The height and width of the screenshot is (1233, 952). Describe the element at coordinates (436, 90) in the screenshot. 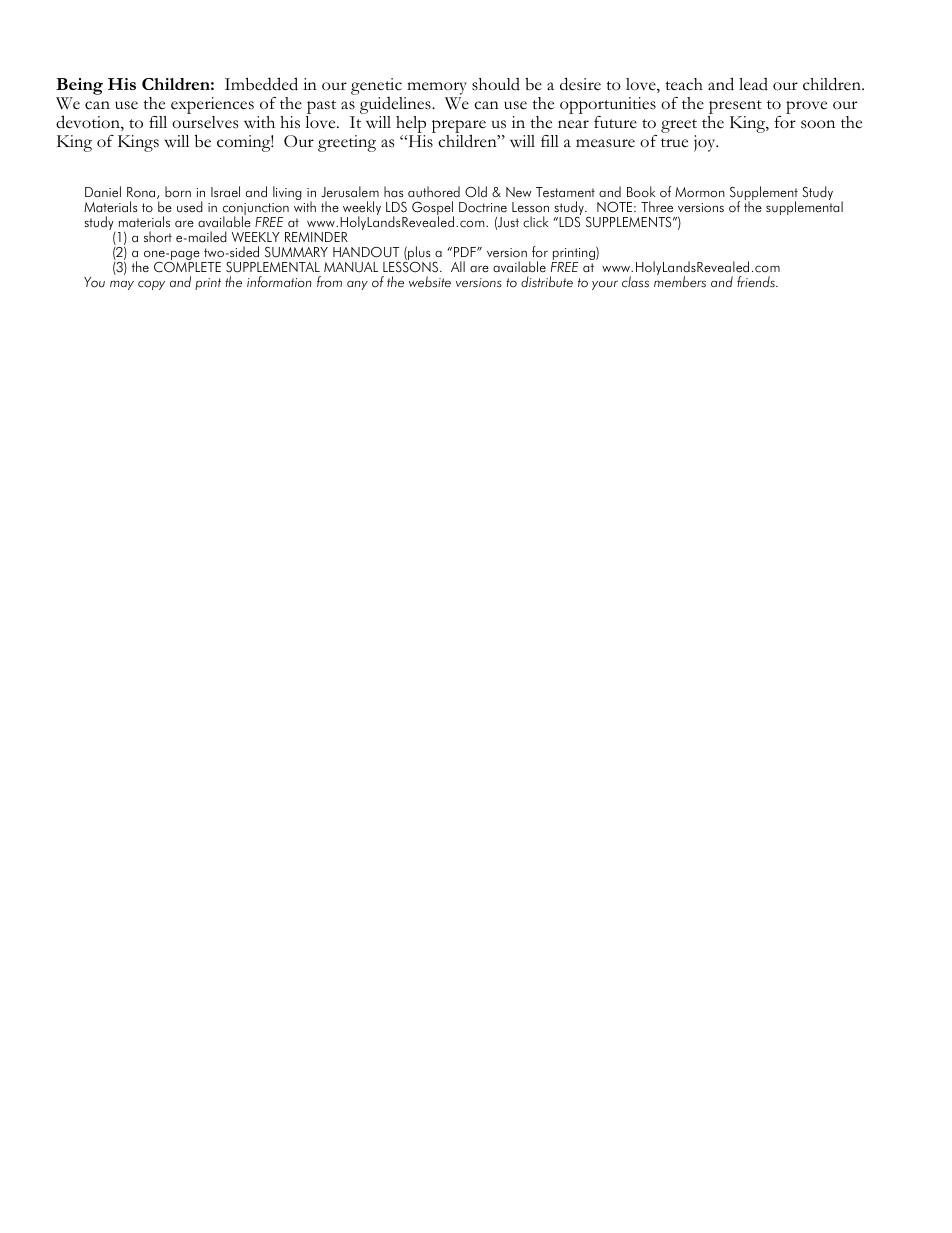

I see `memory` at that location.
